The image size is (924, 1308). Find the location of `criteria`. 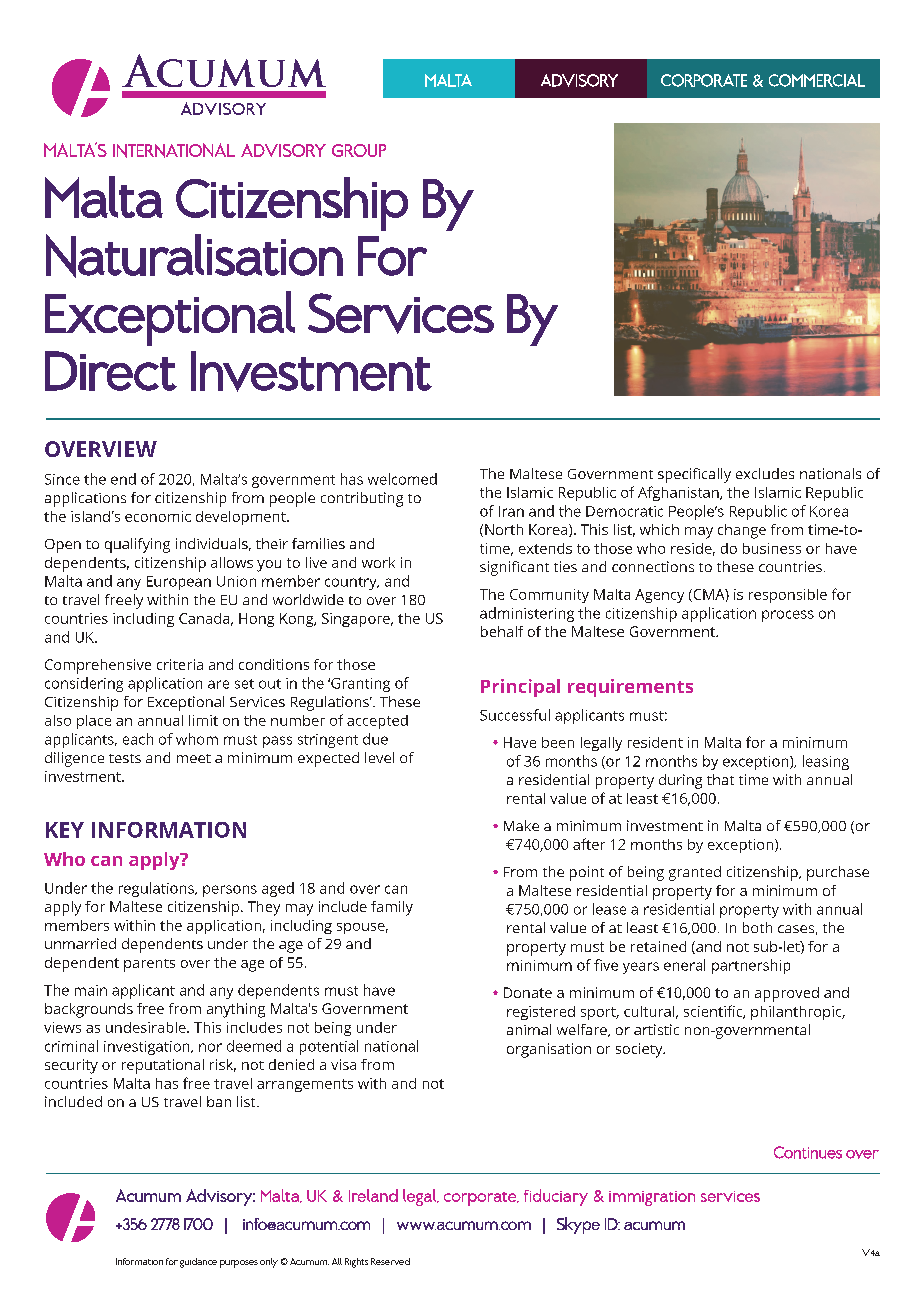

criteria is located at coordinates (180, 664).
